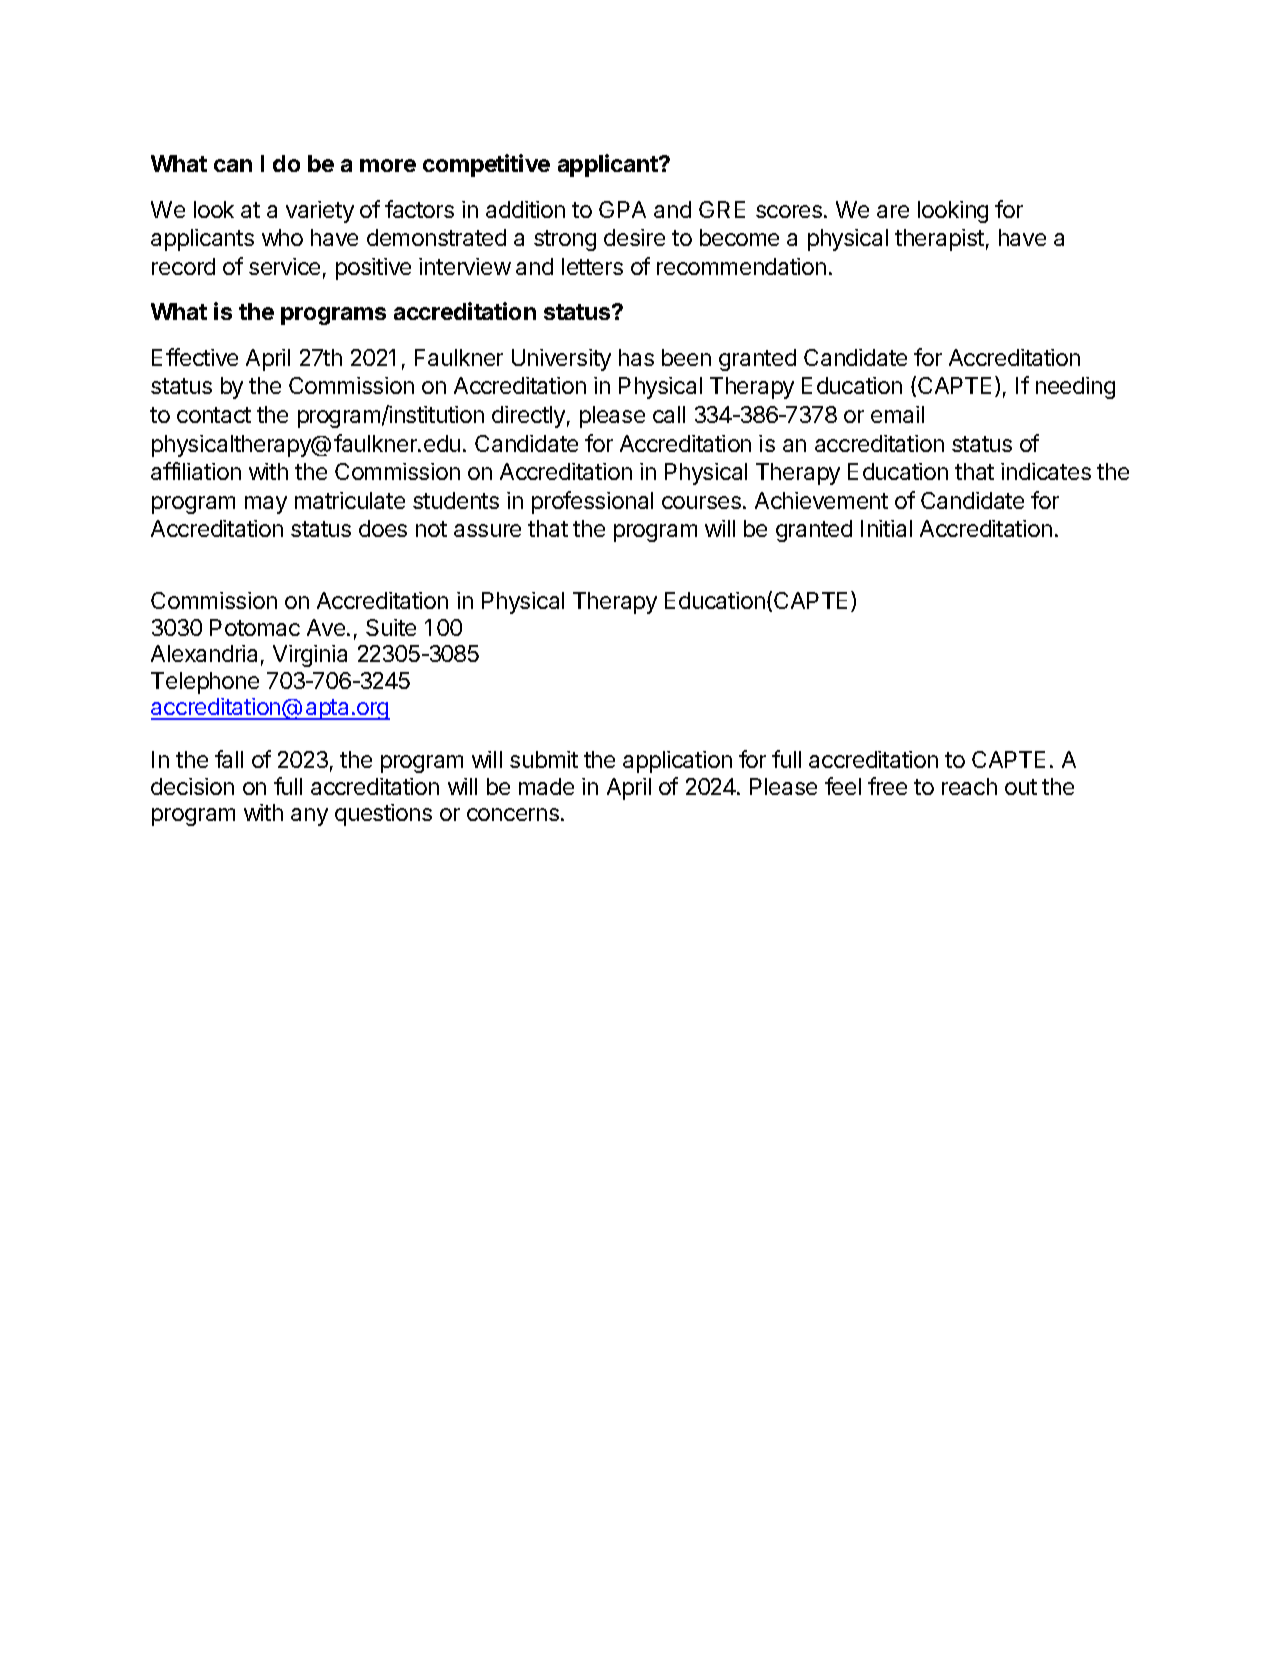 This screenshot has width=1283, height=1660. What do you see at coordinates (886, 528) in the screenshot?
I see `Initial` at bounding box center [886, 528].
